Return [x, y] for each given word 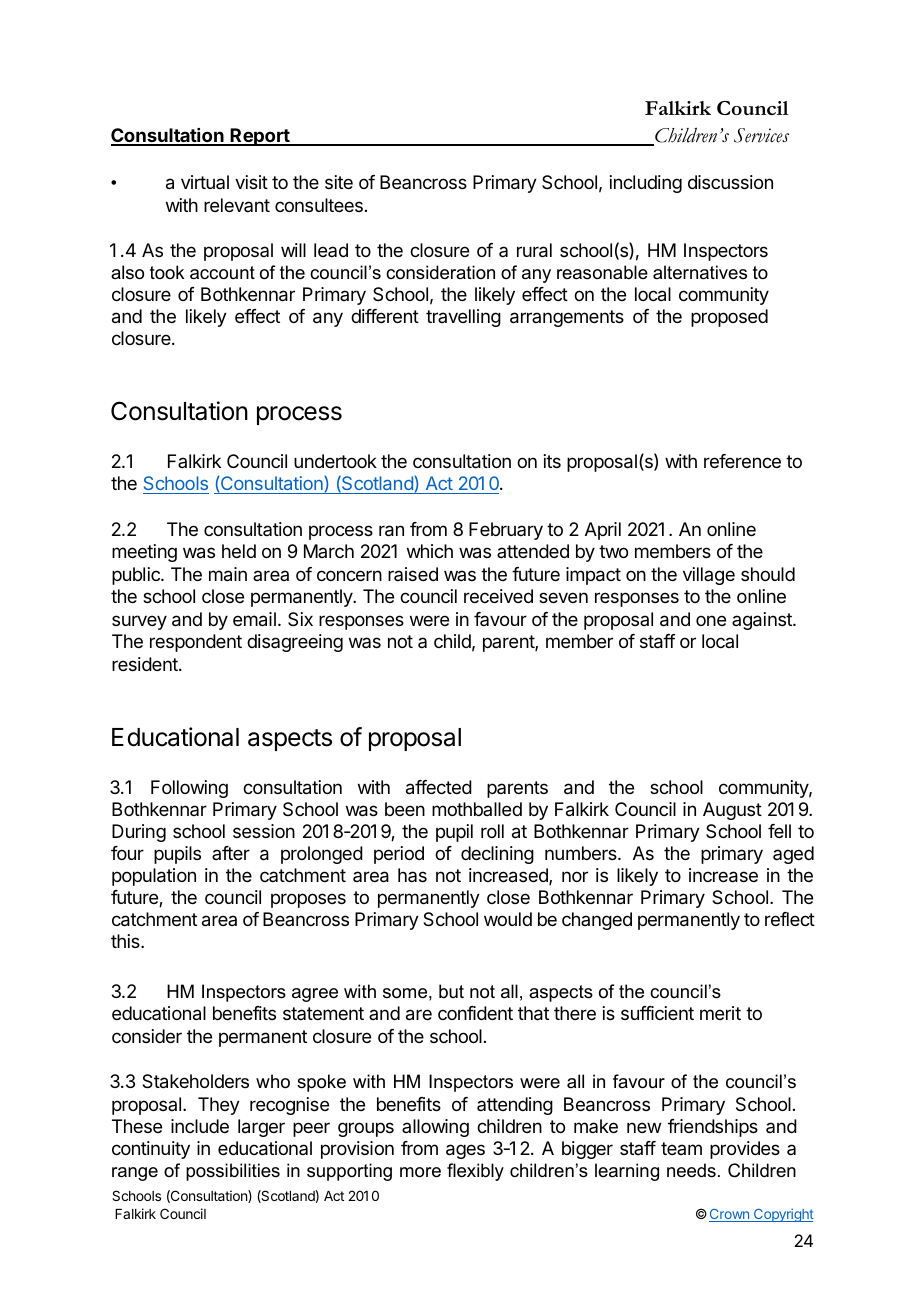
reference [742, 461]
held [239, 551]
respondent [196, 643]
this [126, 941]
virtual [205, 182]
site [339, 182]
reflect [790, 919]
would [508, 919]
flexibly [475, 1172]
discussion [730, 182]
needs [691, 1170]
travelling [463, 318]
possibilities [233, 1172]
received [498, 596]
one [711, 620]
